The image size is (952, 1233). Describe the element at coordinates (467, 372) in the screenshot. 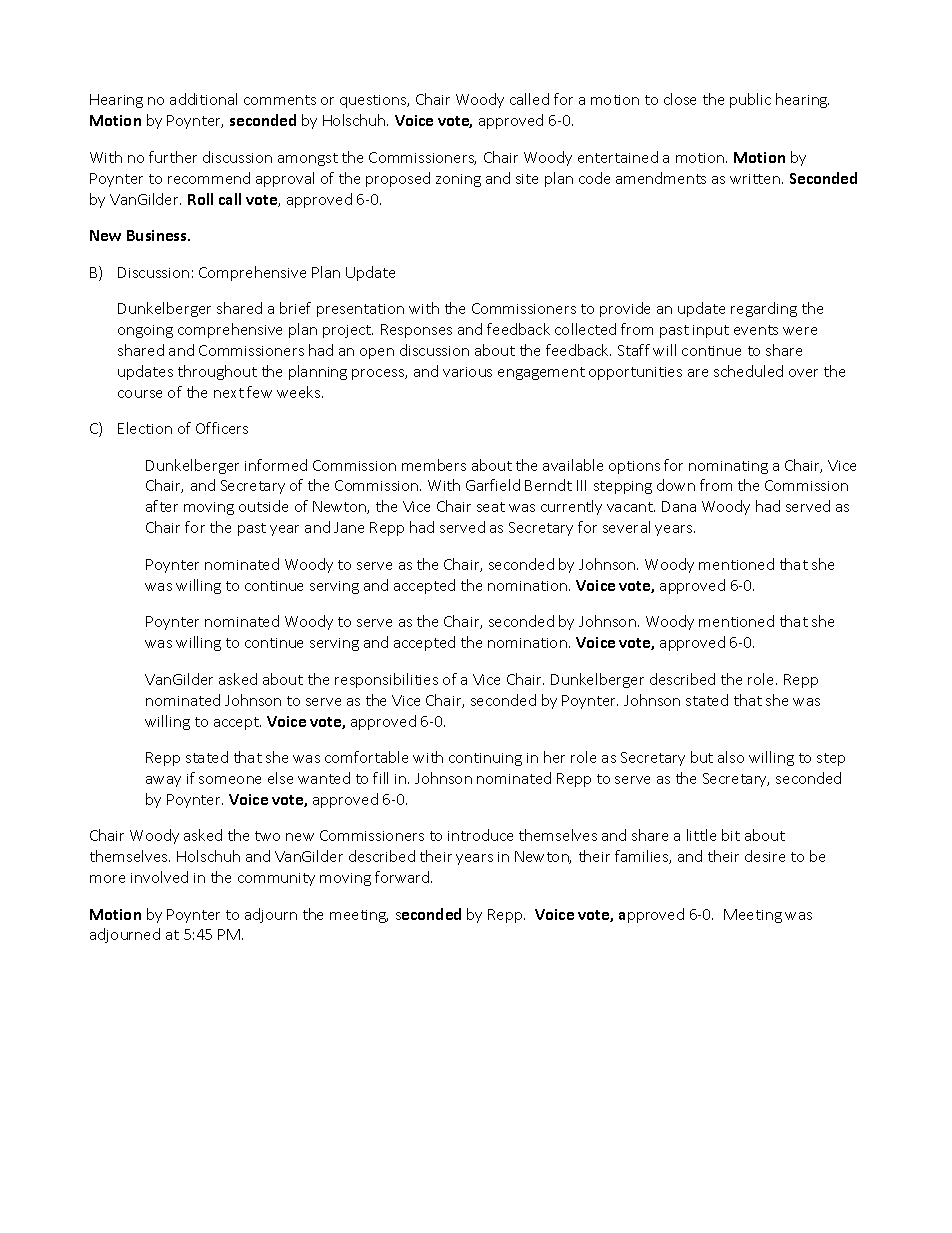

I see `various` at that location.
